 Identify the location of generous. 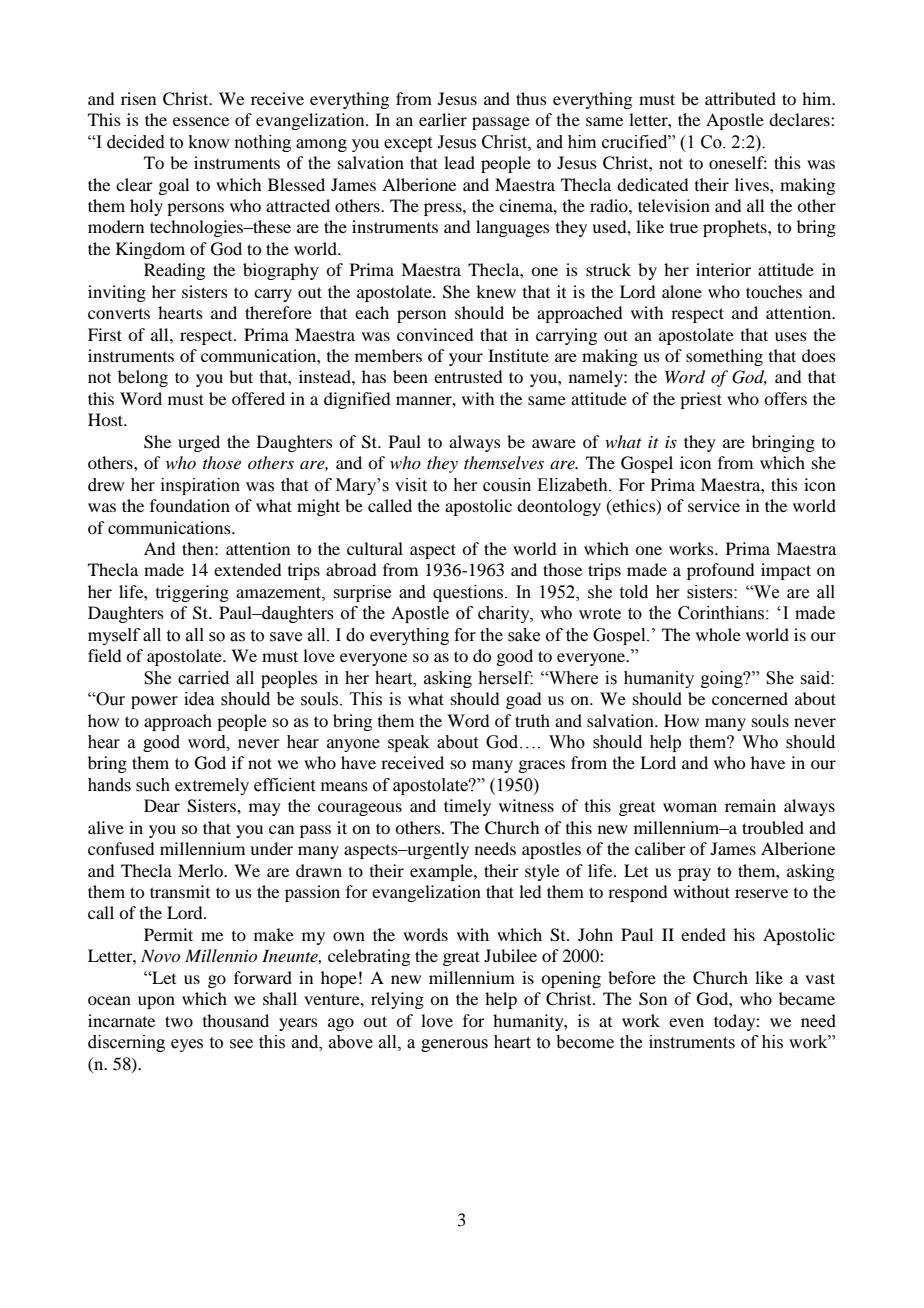
(454, 1045).
